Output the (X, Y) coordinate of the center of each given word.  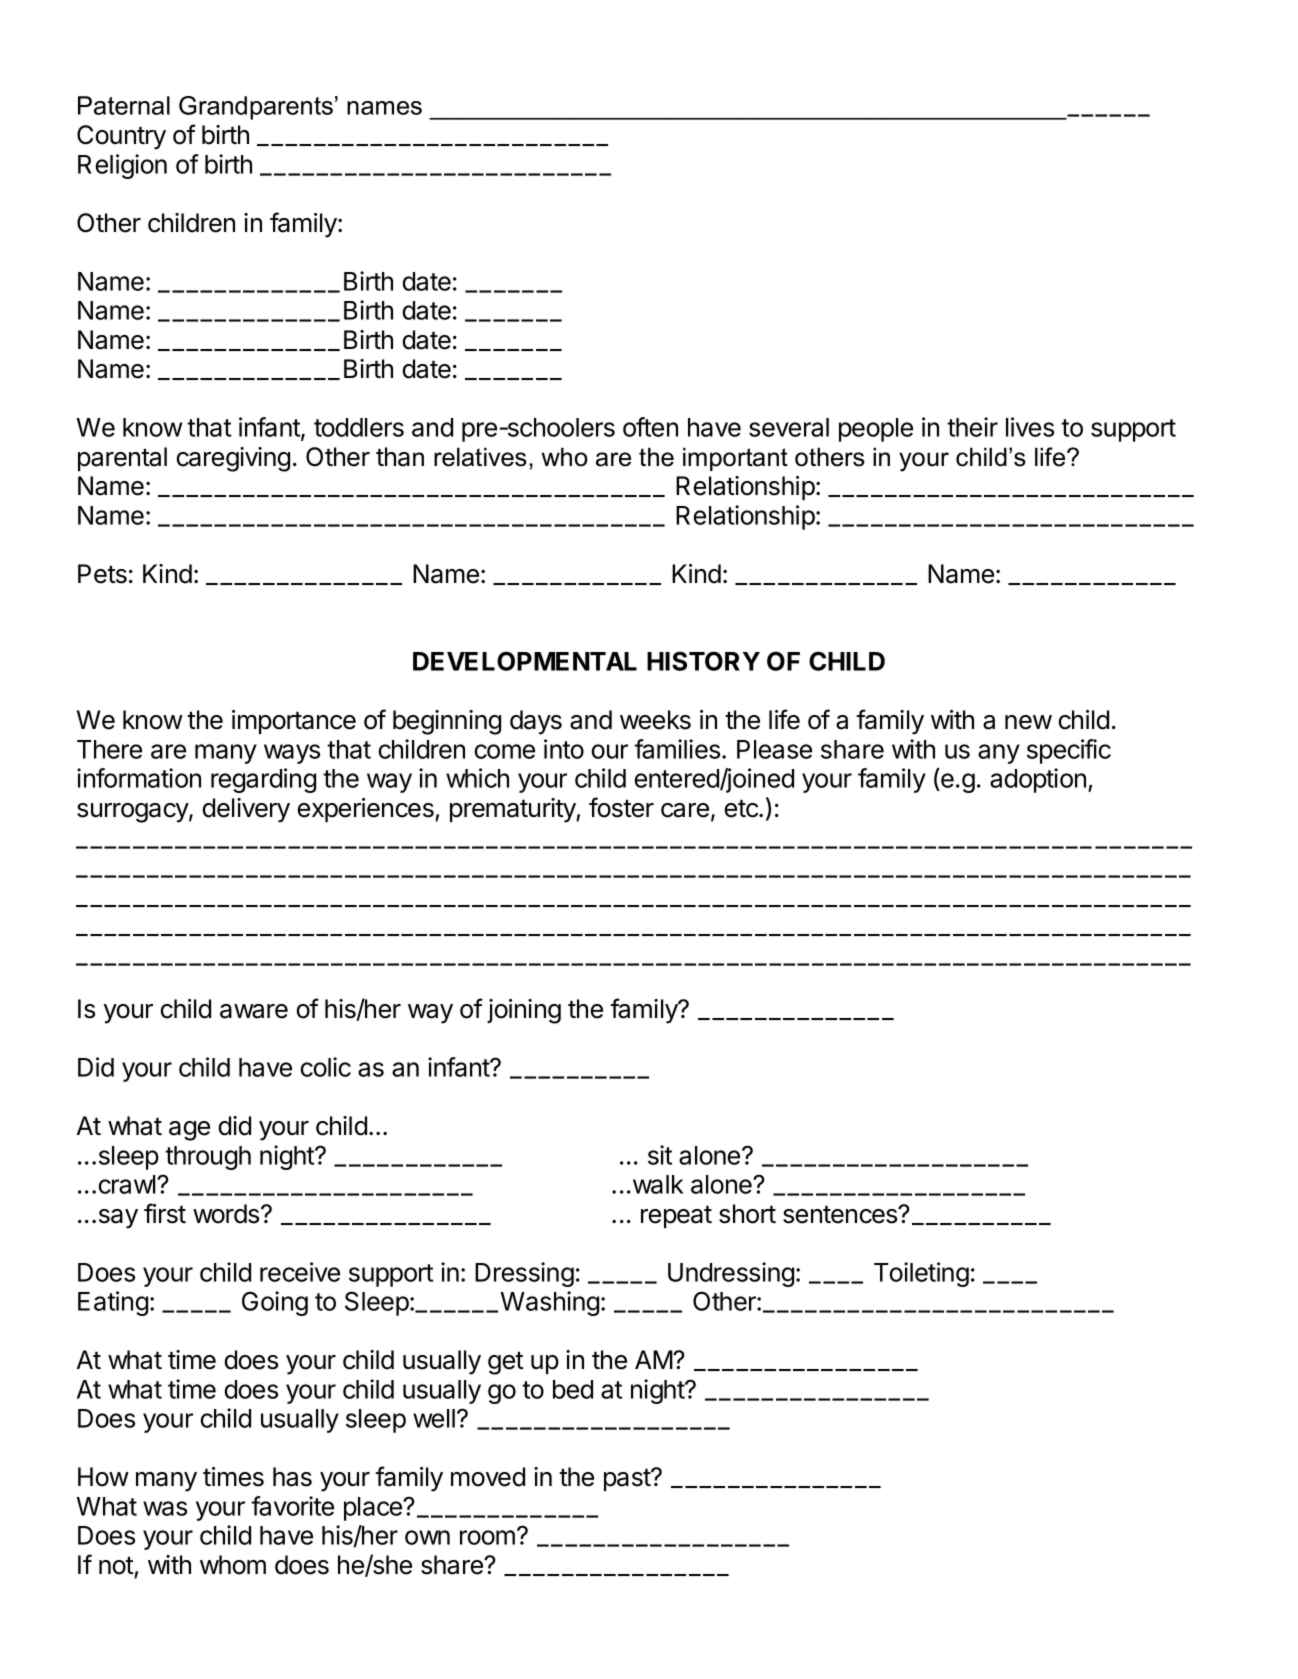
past (628, 1479)
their (972, 427)
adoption (1038, 780)
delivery (246, 810)
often (650, 427)
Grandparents (256, 108)
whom (233, 1565)
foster (621, 807)
